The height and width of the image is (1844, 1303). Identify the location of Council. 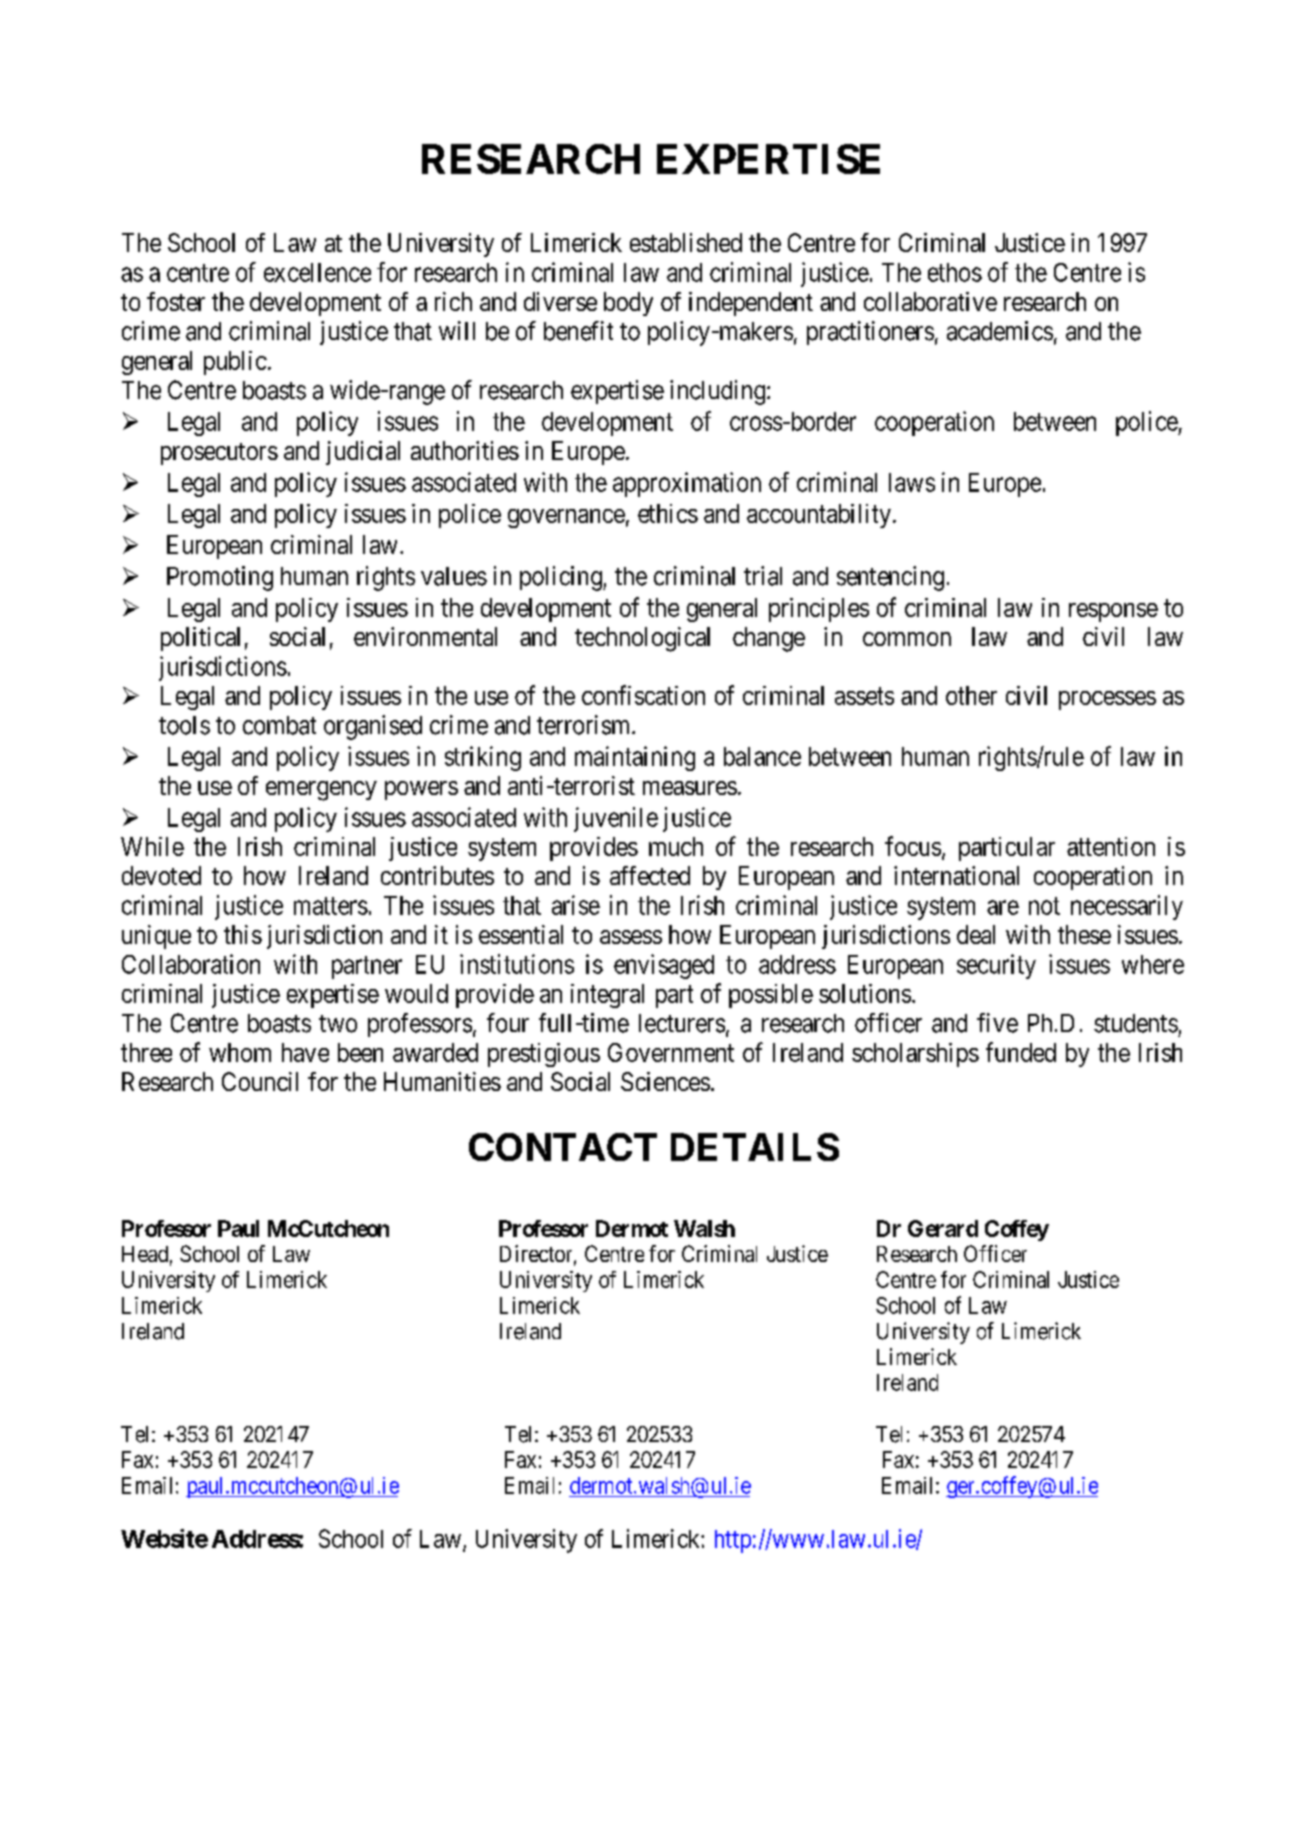
(260, 1081).
